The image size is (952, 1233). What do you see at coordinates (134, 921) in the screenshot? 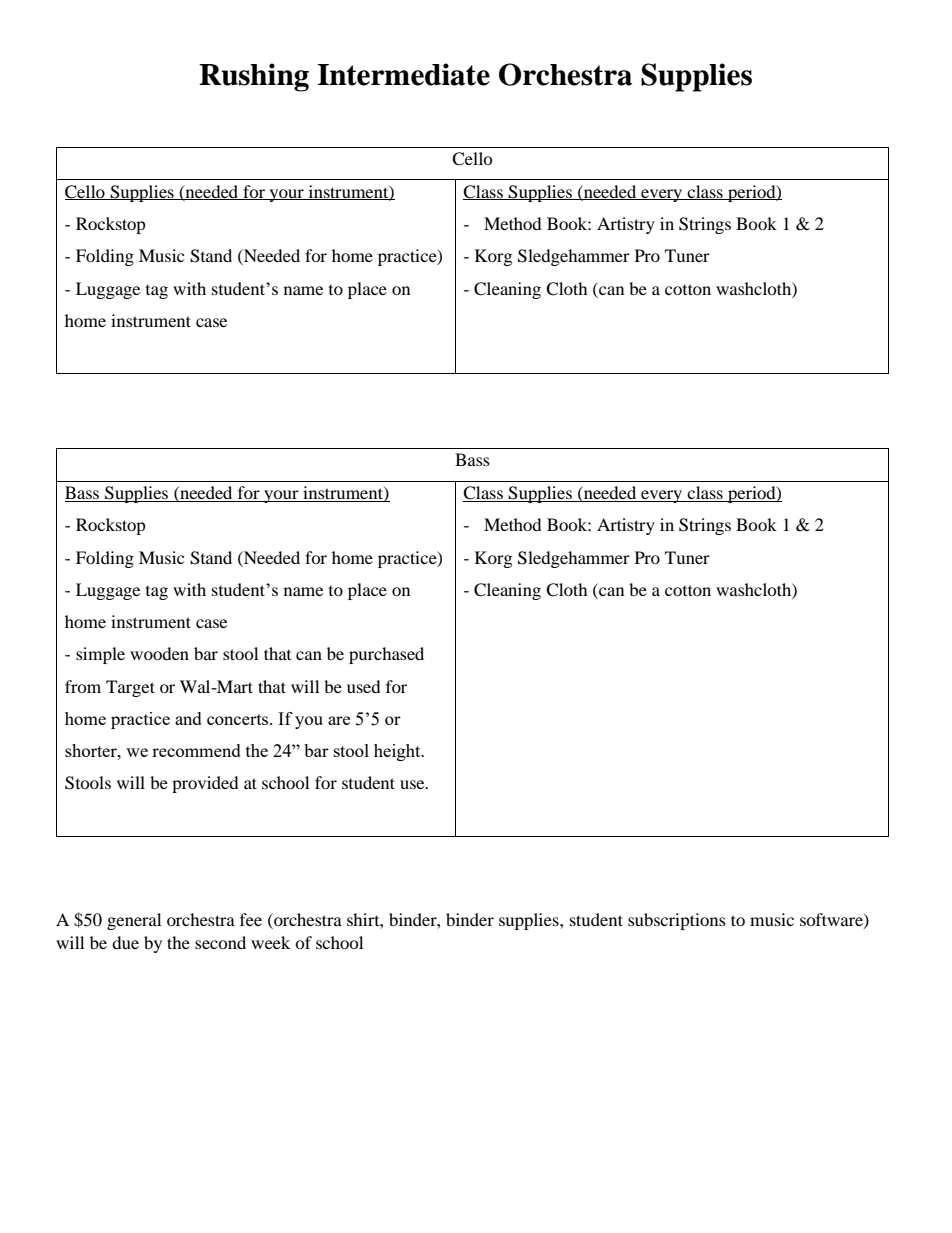
I see `general` at bounding box center [134, 921].
